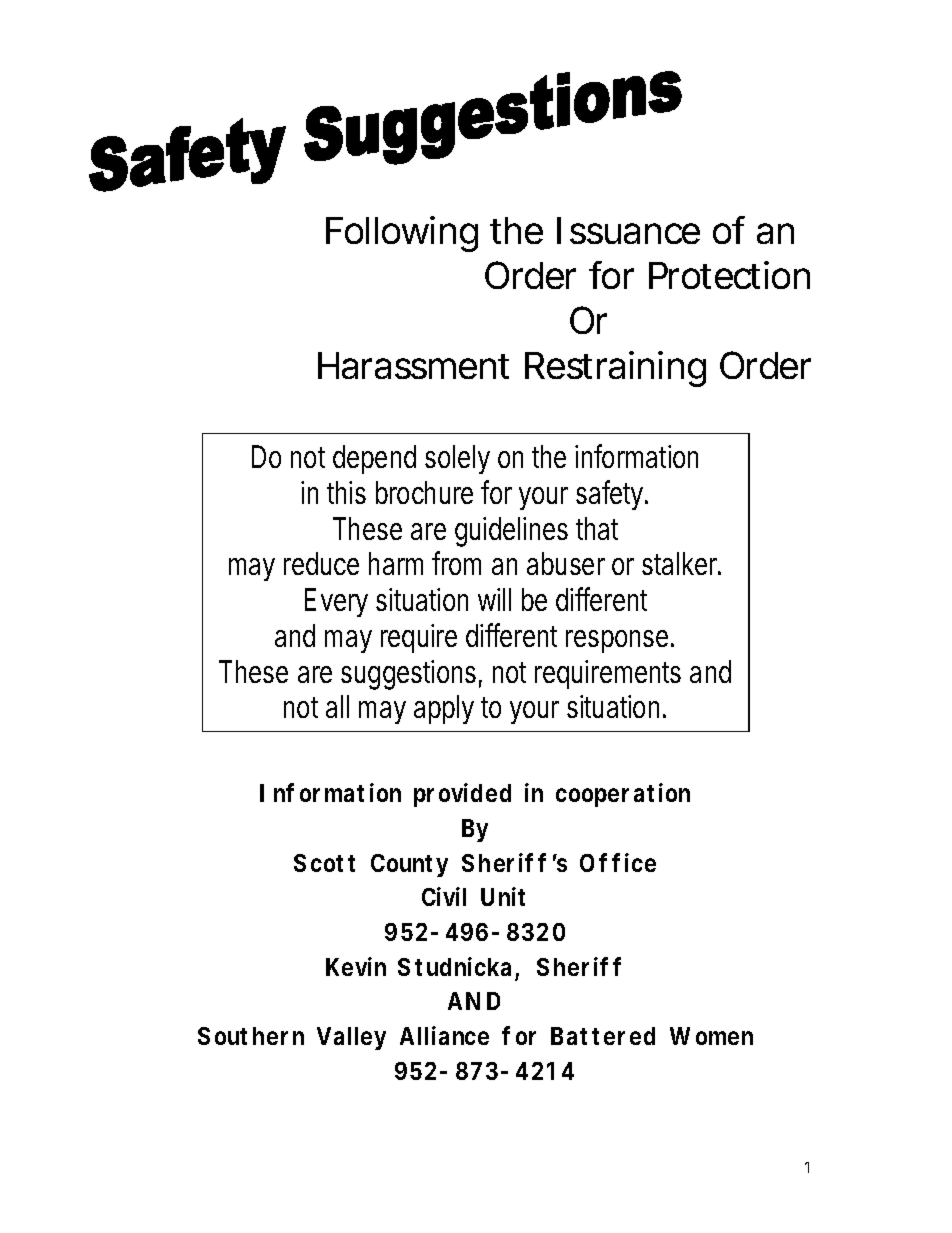 This image has width=952, height=1233. What do you see at coordinates (628, 230) in the image?
I see `Issuance` at bounding box center [628, 230].
